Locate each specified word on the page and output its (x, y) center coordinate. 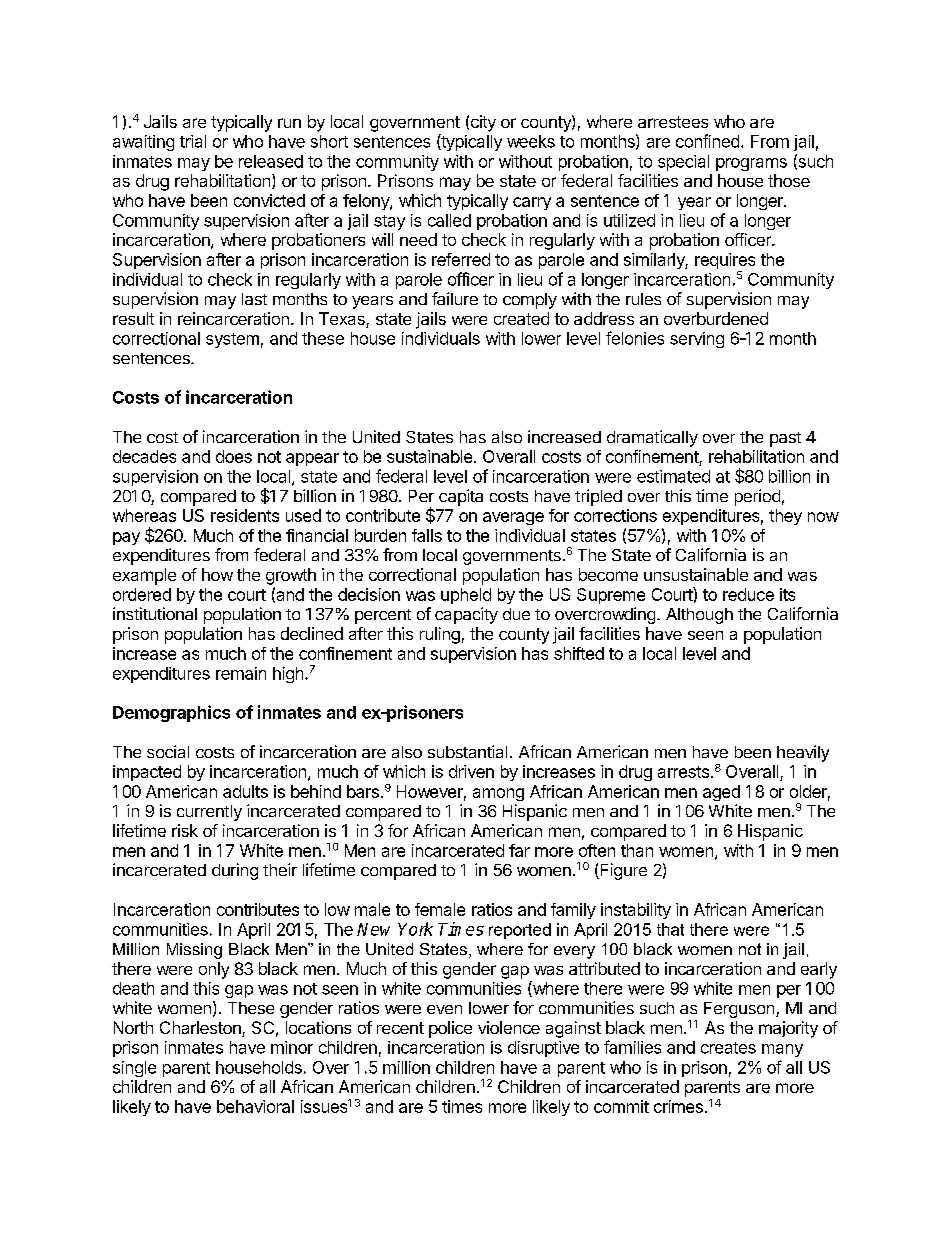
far (519, 850)
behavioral (255, 1106)
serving (697, 340)
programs (751, 164)
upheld (466, 596)
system (232, 340)
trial (193, 141)
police (450, 1029)
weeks (531, 141)
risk (185, 830)
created (521, 318)
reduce (748, 594)
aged (721, 793)
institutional (155, 613)
